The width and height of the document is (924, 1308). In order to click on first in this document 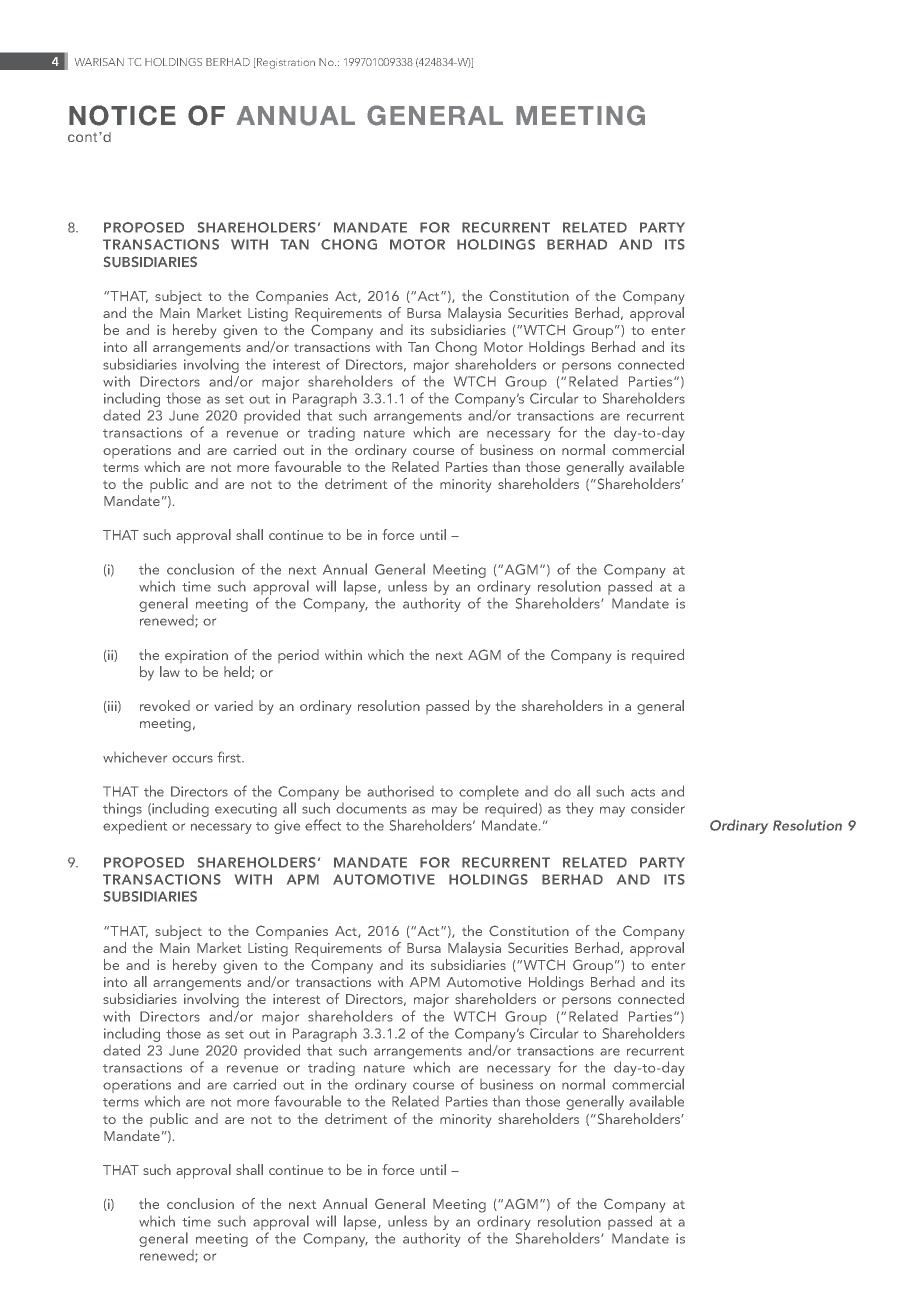, I will do `click(230, 757)`.
